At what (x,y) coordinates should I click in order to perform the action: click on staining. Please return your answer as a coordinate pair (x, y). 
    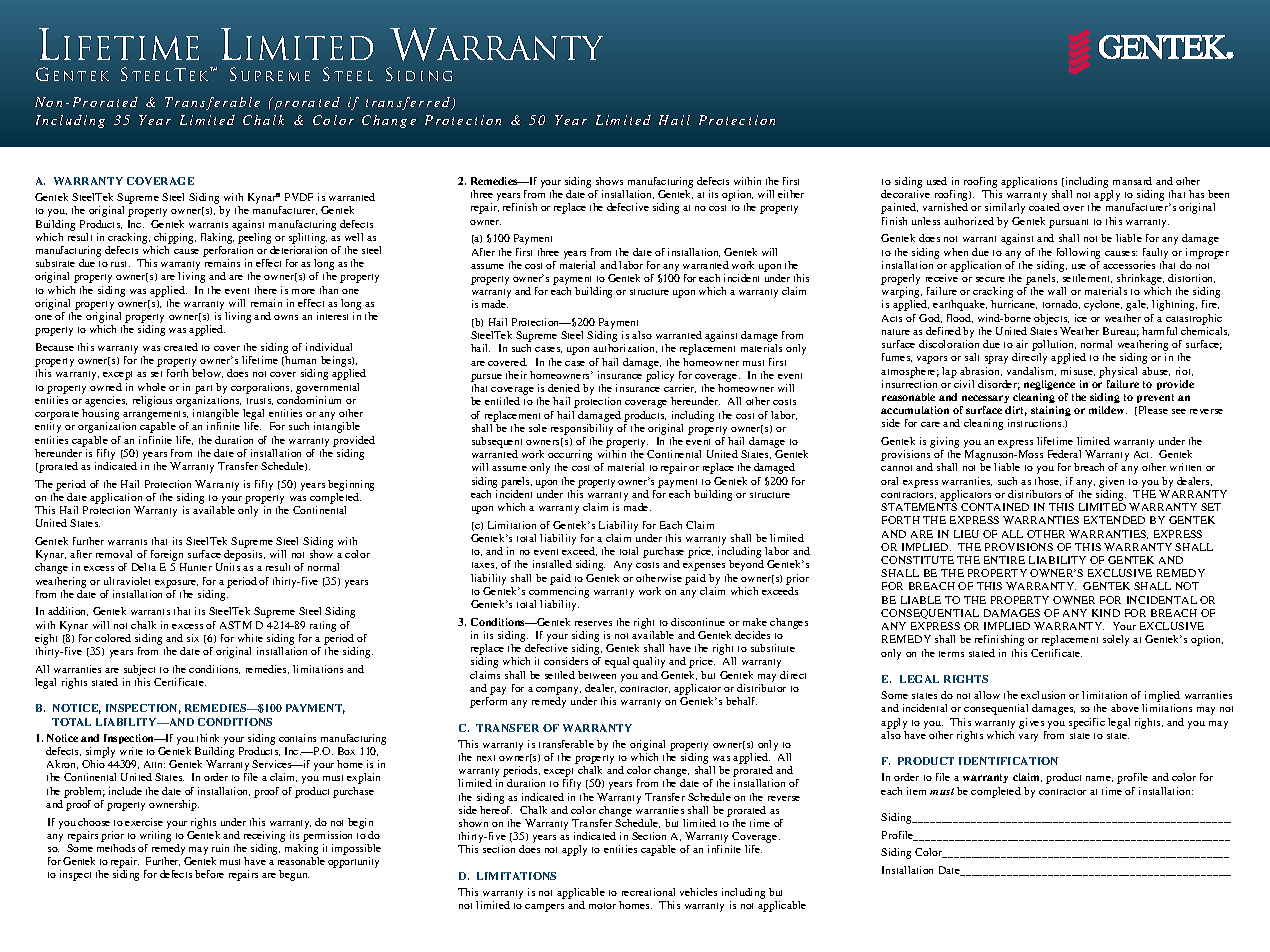
    Looking at the image, I should click on (1051, 413).
